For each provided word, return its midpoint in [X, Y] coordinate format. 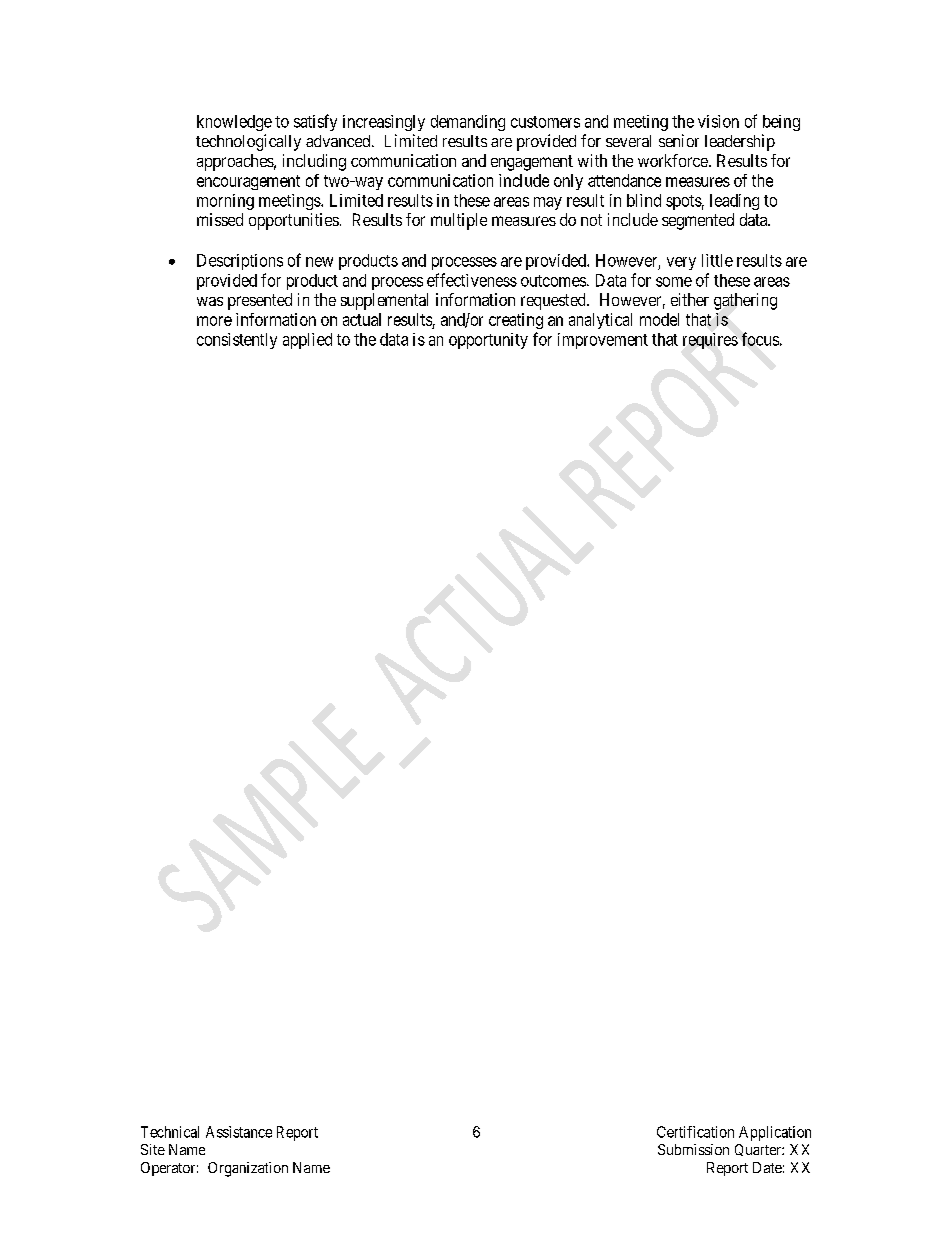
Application [775, 1133]
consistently [237, 341]
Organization [248, 1169]
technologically [248, 142]
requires [710, 341]
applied [307, 341]
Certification [695, 1132]
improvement [603, 341]
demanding [468, 123]
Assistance [239, 1132]
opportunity [488, 341]
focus [760, 339]
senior [679, 140]
